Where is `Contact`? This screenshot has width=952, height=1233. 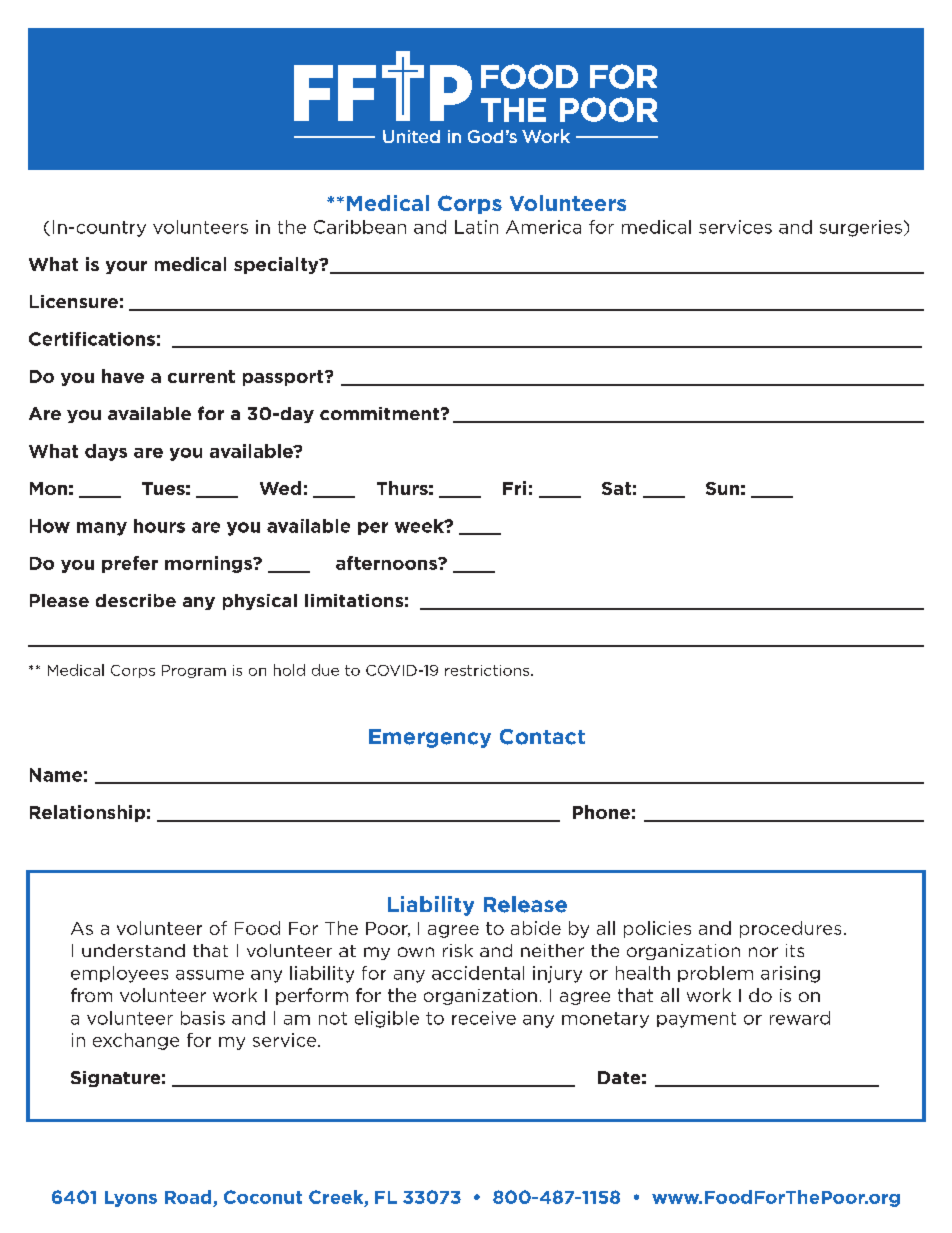
Contact is located at coordinates (542, 737).
